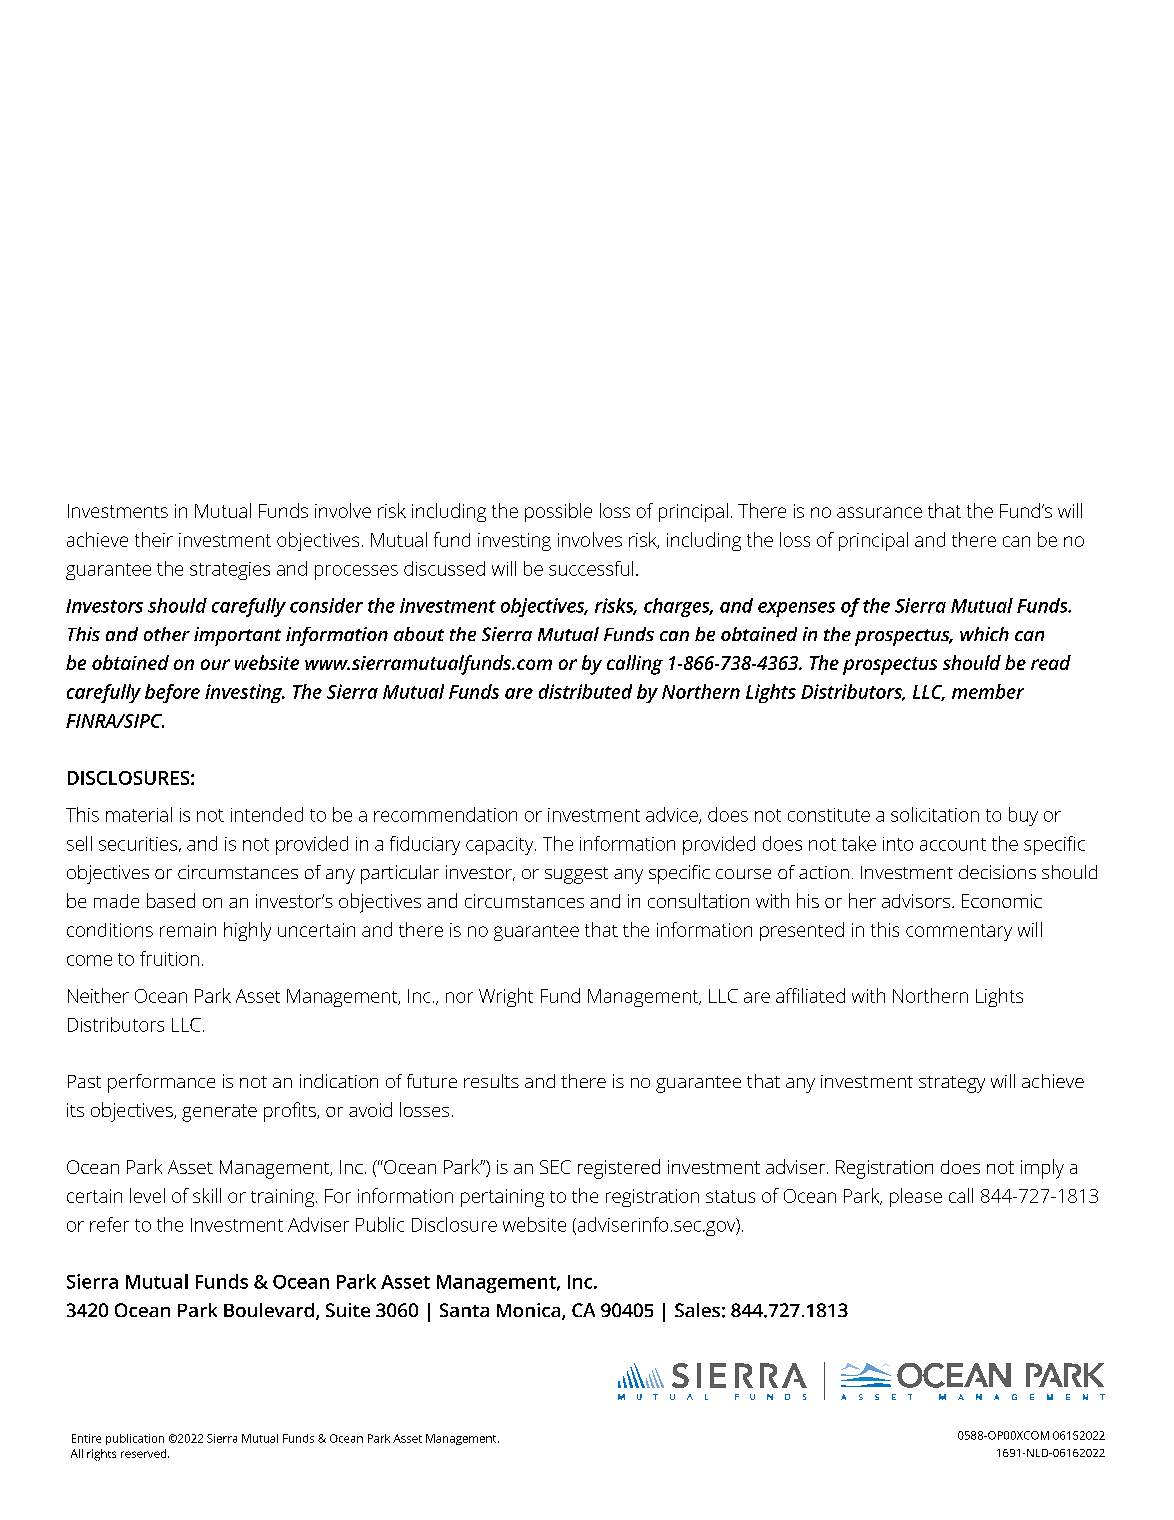 The image size is (1174, 1520). I want to click on assurance, so click(879, 512).
